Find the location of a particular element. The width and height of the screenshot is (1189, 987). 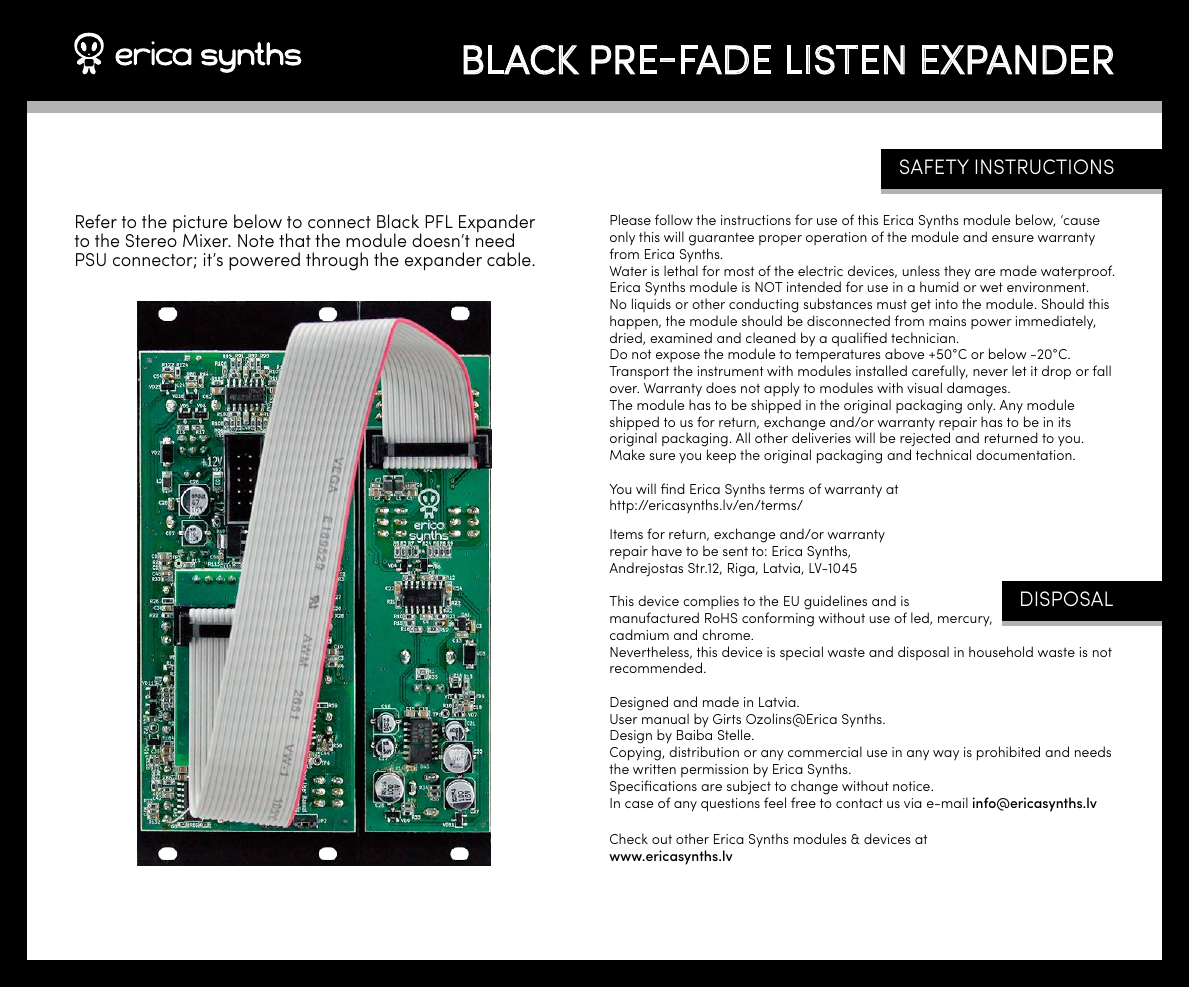

picture is located at coordinates (200, 225).
